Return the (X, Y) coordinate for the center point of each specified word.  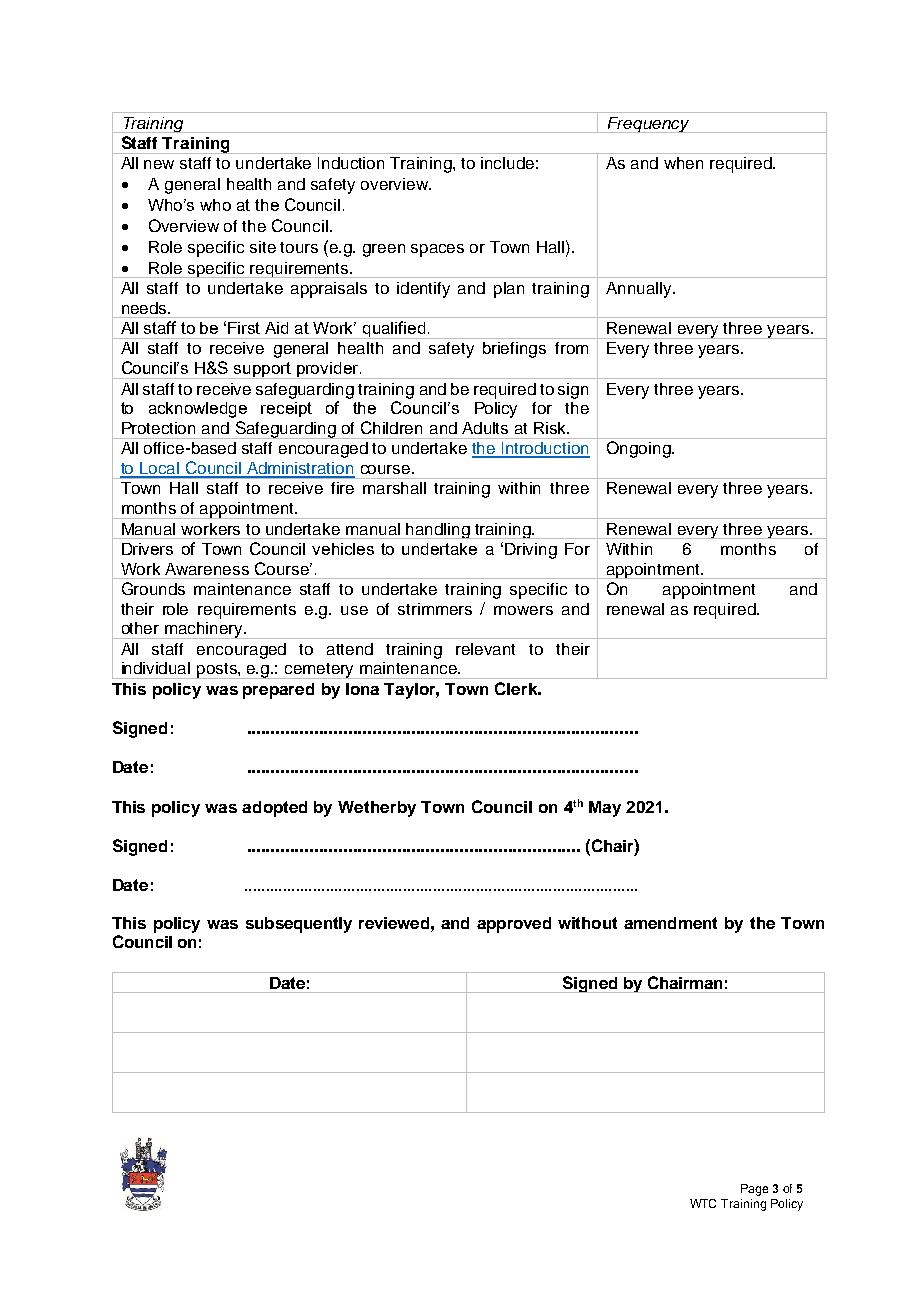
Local (160, 469)
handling (438, 531)
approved (514, 925)
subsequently (299, 925)
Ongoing (640, 449)
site (263, 247)
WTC (703, 1203)
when (683, 163)
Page (754, 1190)
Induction (351, 163)
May (605, 809)
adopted (274, 809)
